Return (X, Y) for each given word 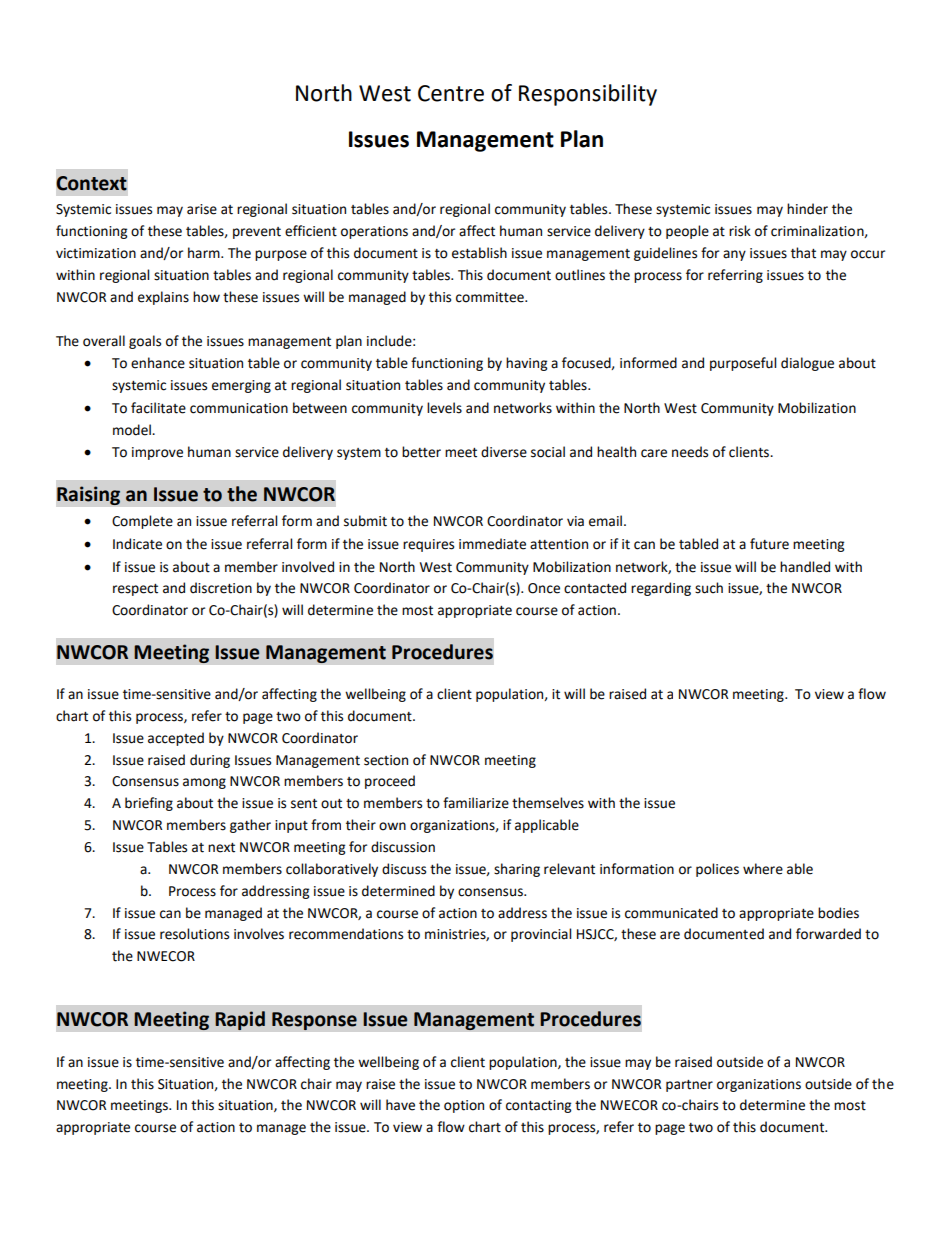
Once (544, 588)
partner (689, 1086)
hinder (807, 209)
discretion (221, 588)
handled (805, 567)
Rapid (240, 1020)
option (464, 1106)
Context (91, 183)
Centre (451, 93)
